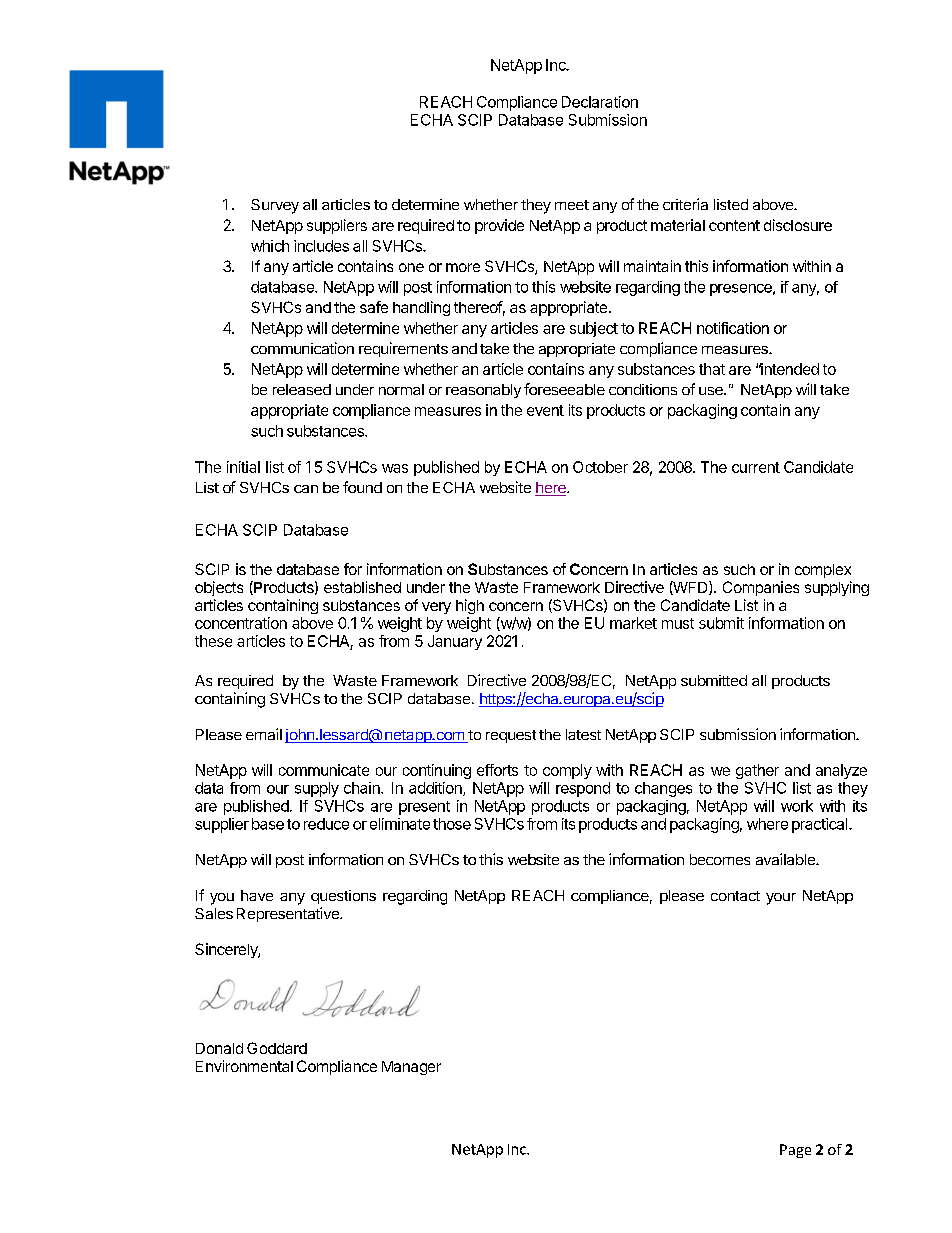 This screenshot has height=1233, width=952. I want to click on Companies, so click(761, 588).
